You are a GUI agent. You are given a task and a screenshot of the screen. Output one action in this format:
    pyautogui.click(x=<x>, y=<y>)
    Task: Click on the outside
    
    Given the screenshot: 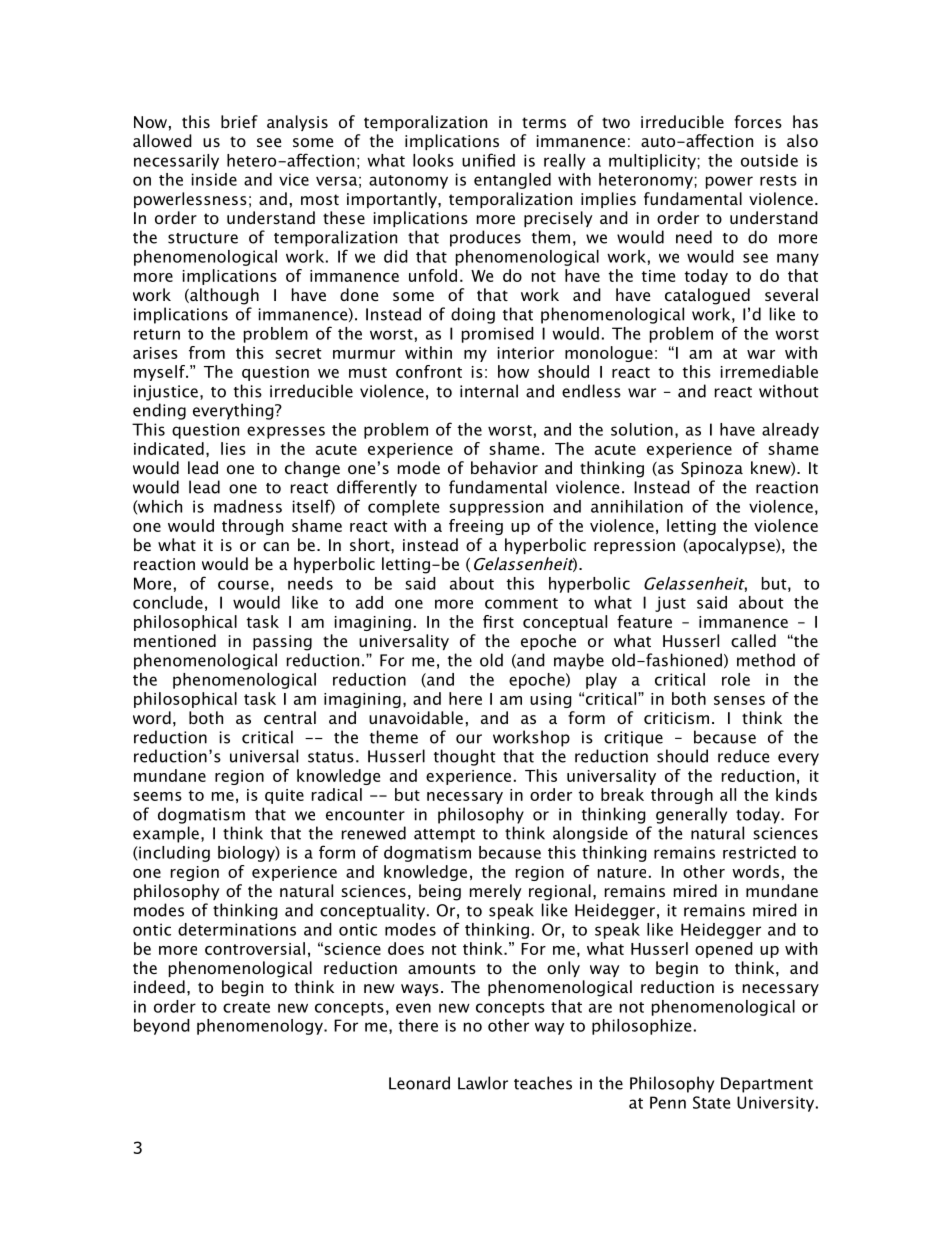 What is the action you would take?
    pyautogui.click(x=769, y=160)
